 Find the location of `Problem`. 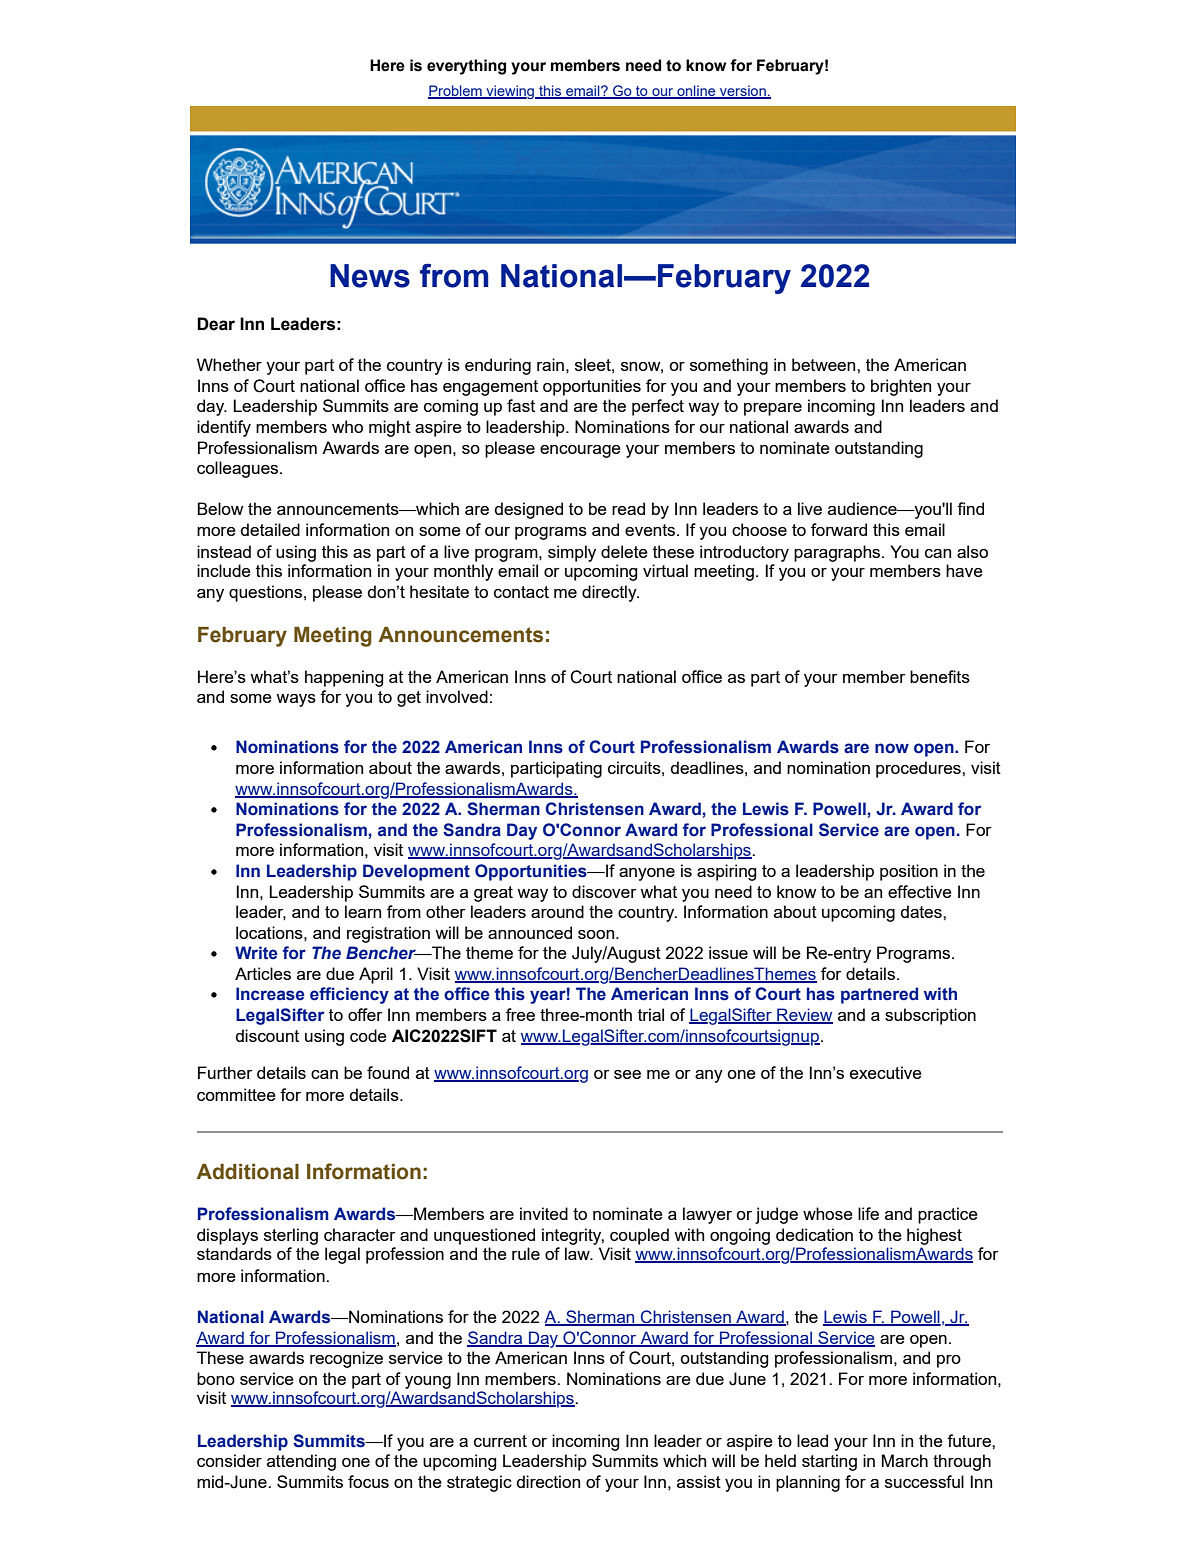

Problem is located at coordinates (456, 92).
